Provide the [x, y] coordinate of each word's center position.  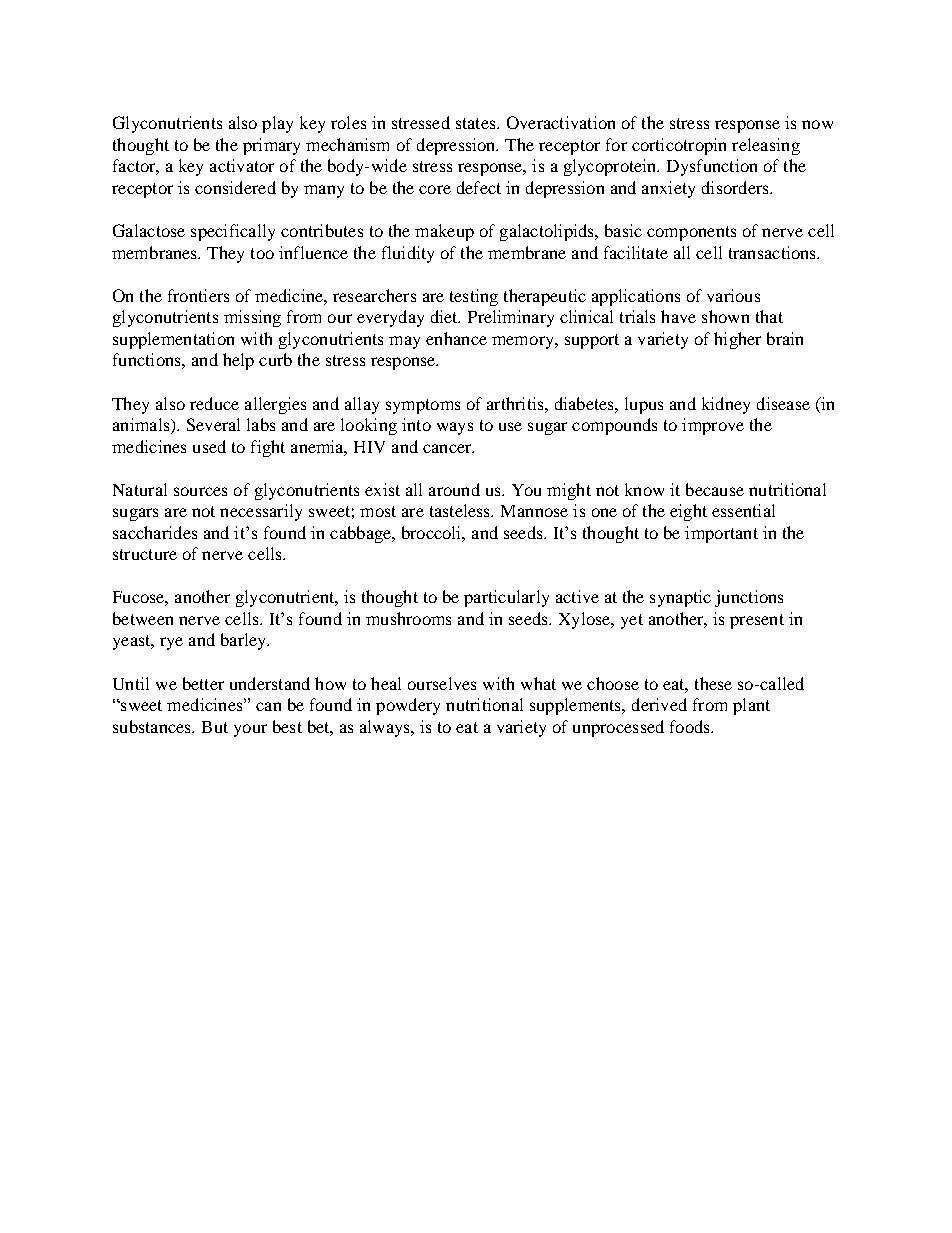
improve [713, 426]
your [250, 730]
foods [691, 726]
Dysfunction [712, 167]
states [477, 123]
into [416, 424]
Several [213, 424]
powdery [408, 706]
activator [242, 165]
